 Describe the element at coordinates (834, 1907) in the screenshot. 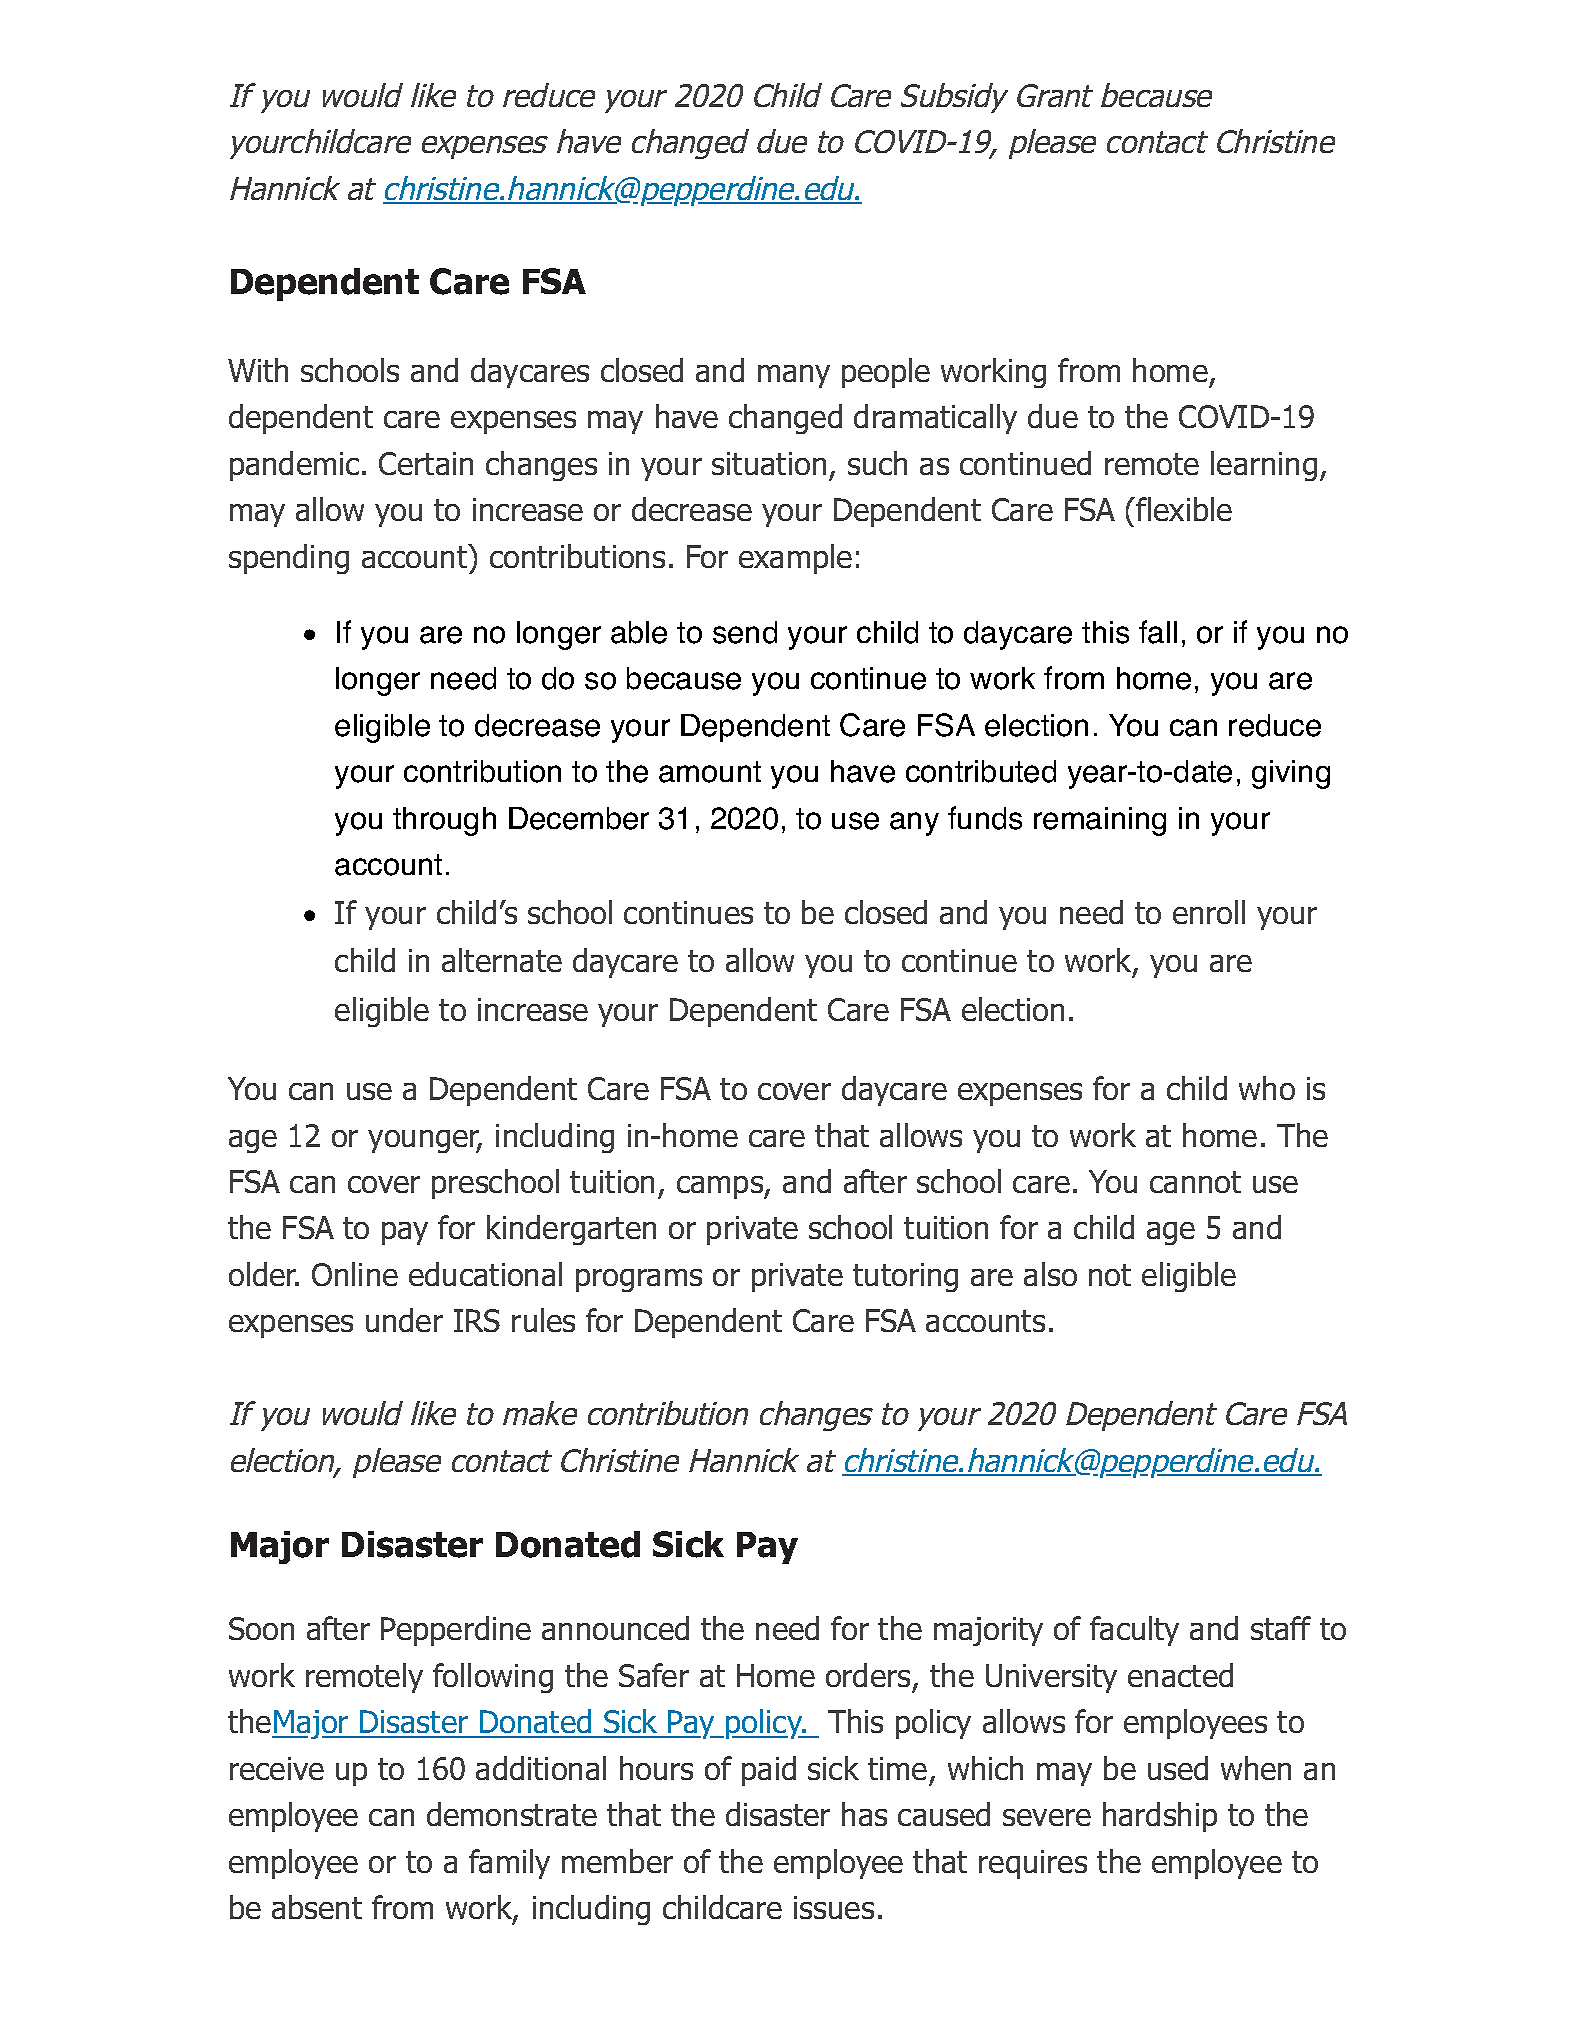

I see `issues` at that location.
